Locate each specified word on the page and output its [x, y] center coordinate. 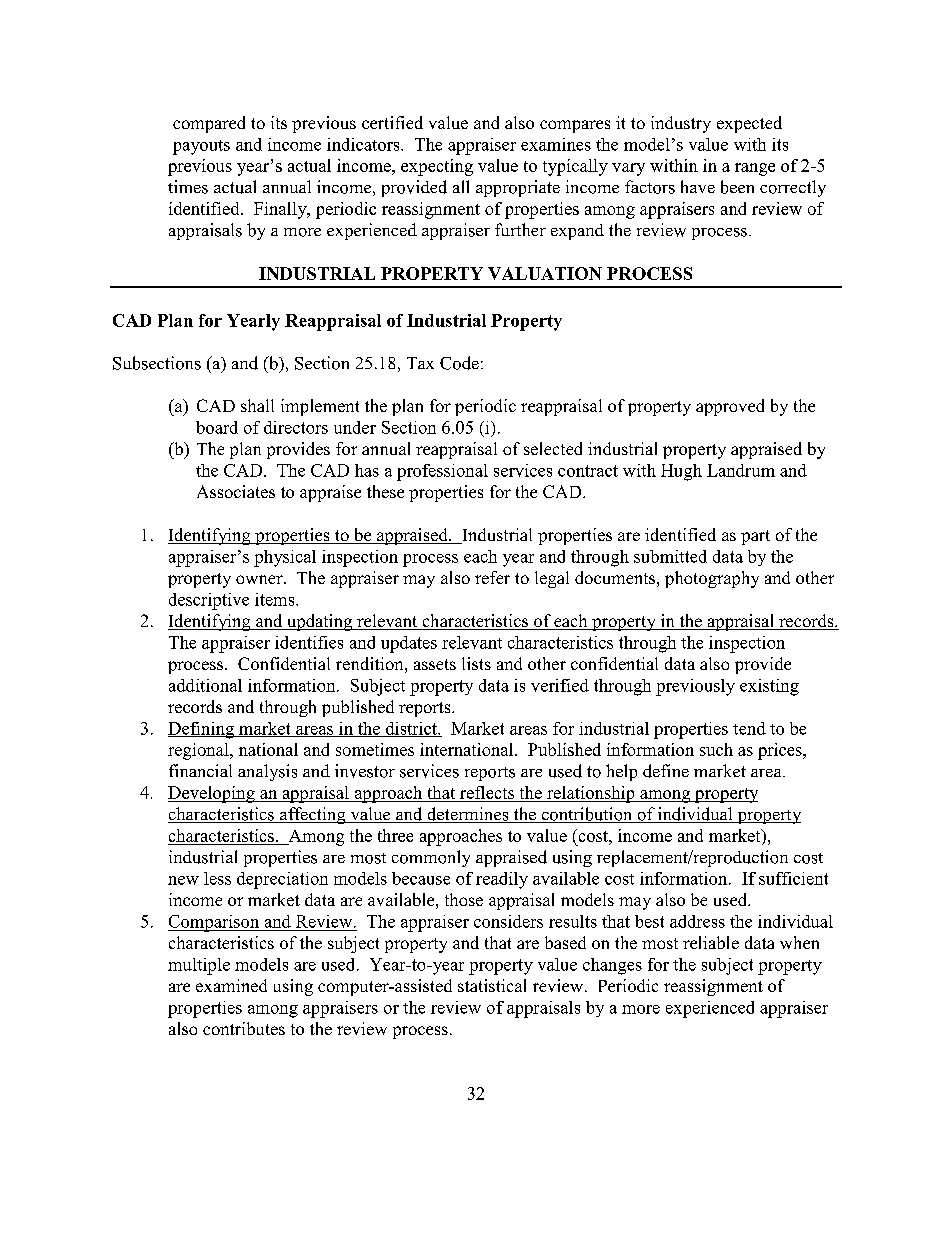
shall [257, 405]
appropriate [518, 188]
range [755, 169]
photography [712, 579]
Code [459, 363]
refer [492, 577]
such [716, 749]
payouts [201, 147]
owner [260, 579]
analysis [267, 772]
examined [231, 985]
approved [730, 407]
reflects [486, 794]
